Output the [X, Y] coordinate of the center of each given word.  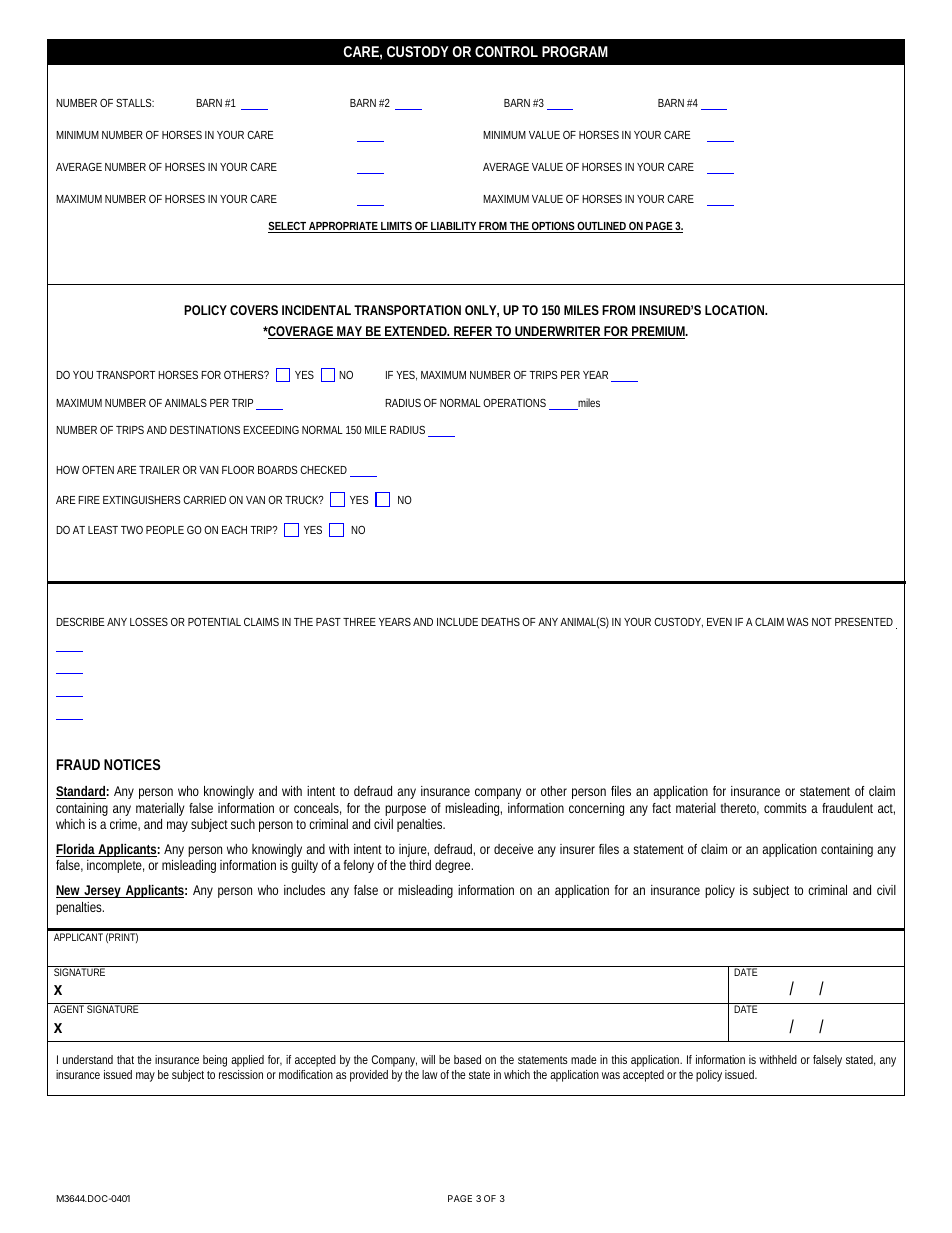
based [467, 1059]
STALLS [135, 103]
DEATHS [500, 622]
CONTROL [506, 51]
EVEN [719, 622]
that [127, 1059]
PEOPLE [165, 530]
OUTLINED [602, 227]
